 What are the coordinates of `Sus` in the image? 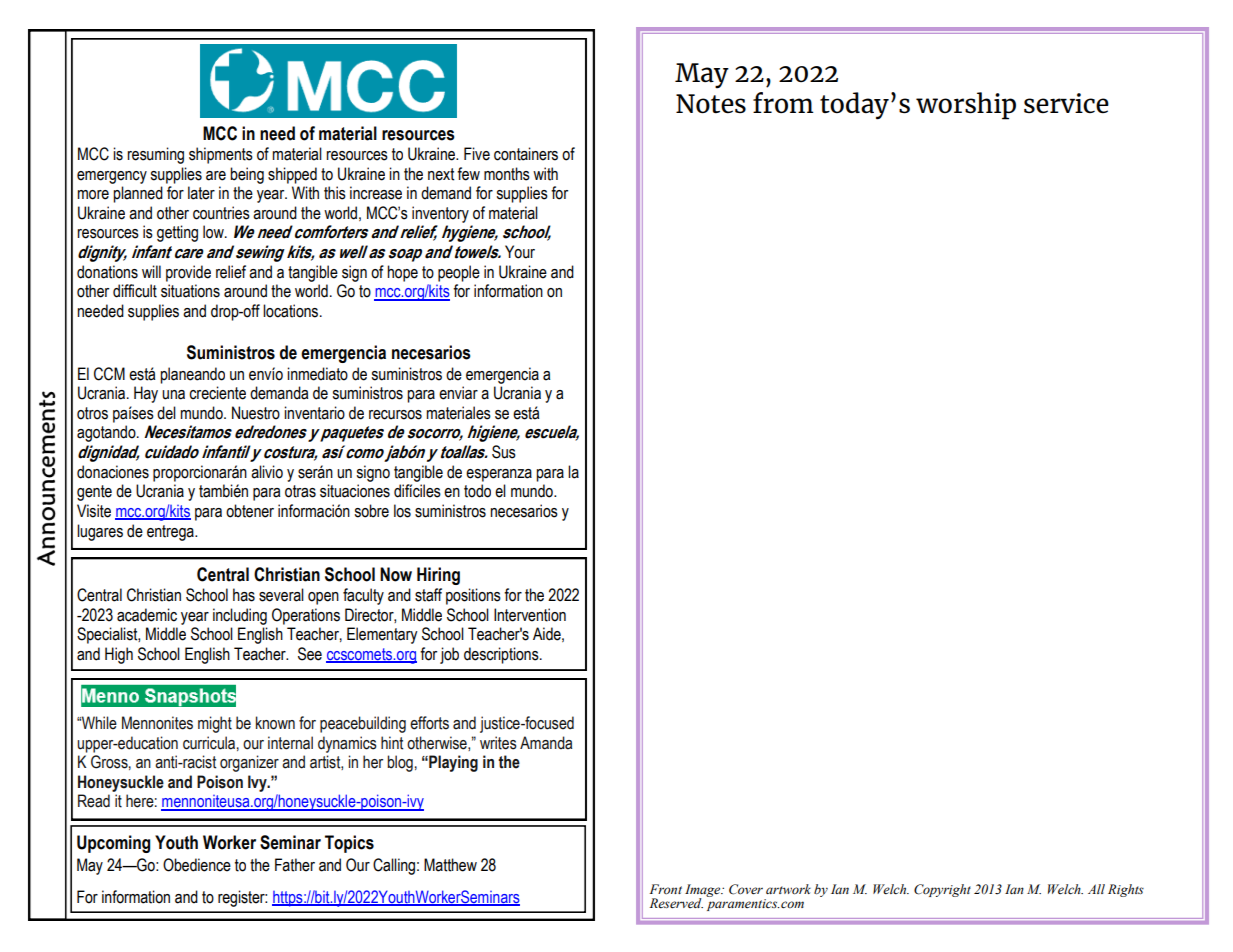 It's located at (504, 452).
